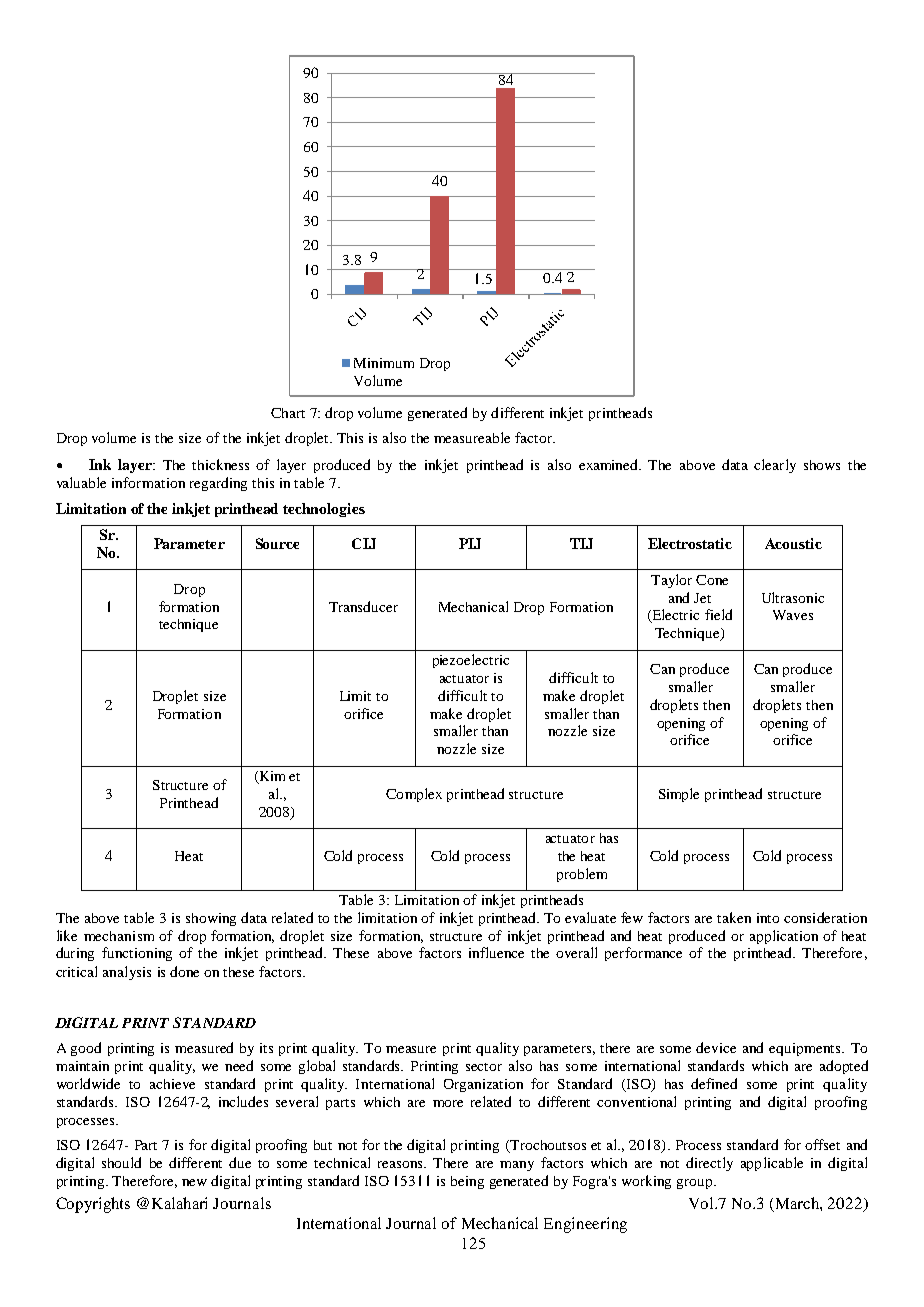 The width and height of the image is (924, 1307). I want to click on Chart, so click(288, 413).
